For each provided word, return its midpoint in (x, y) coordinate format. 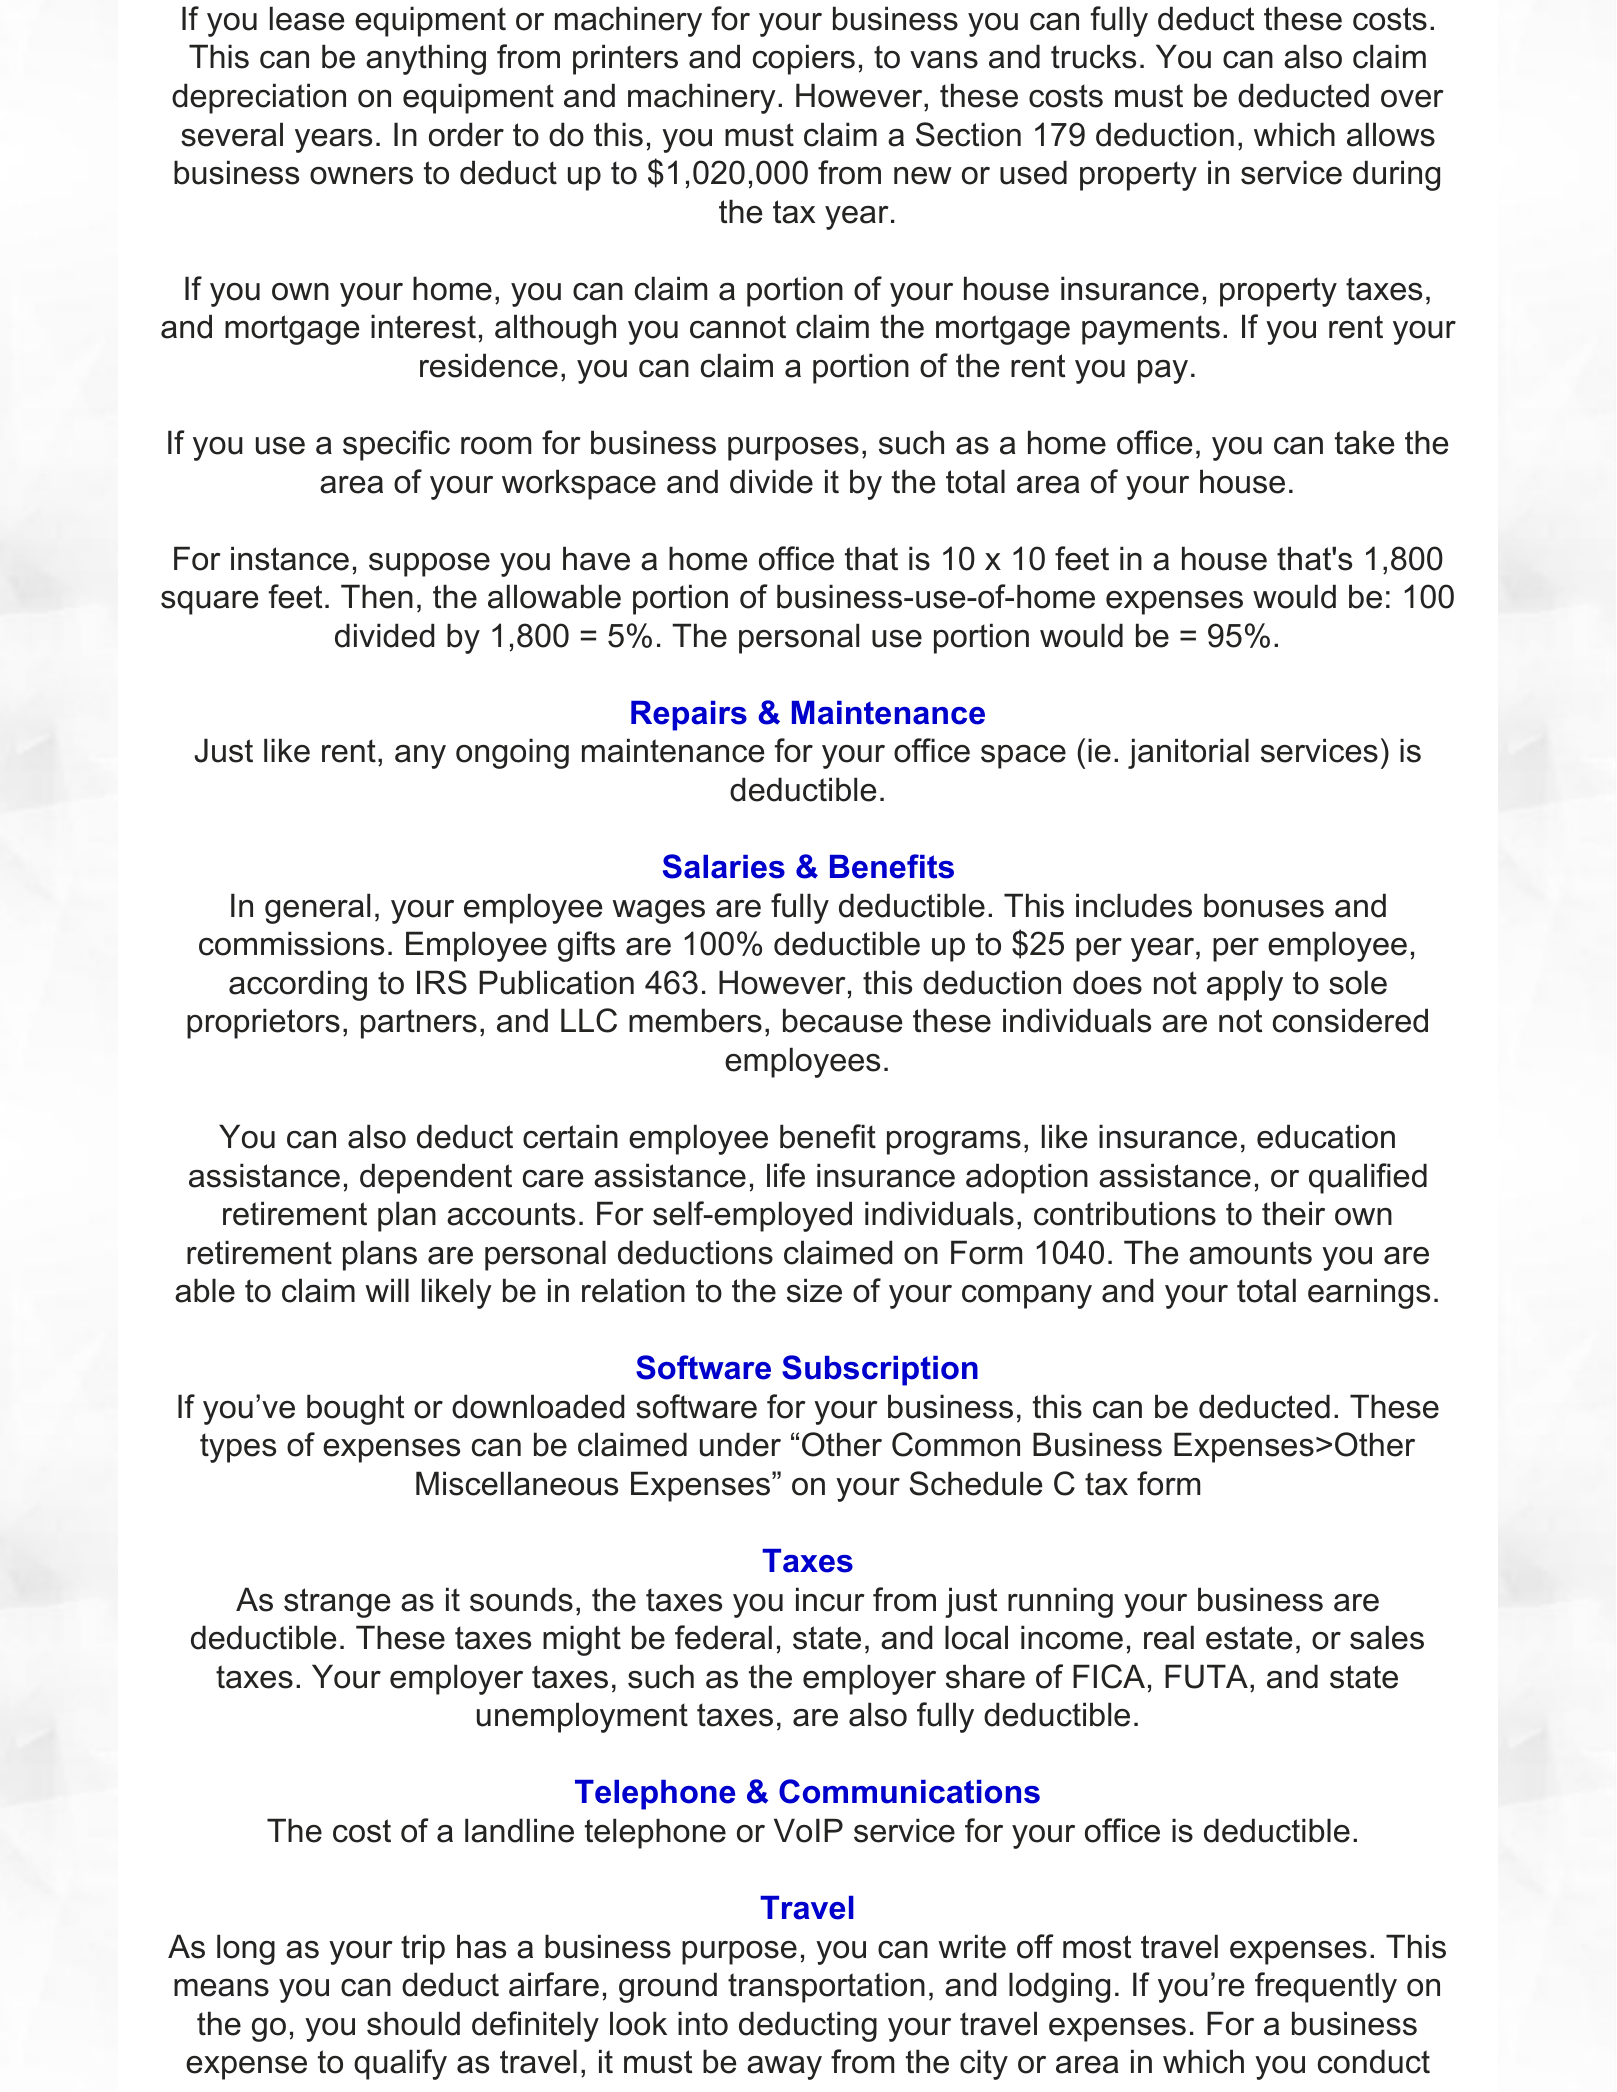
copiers (804, 59)
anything (426, 59)
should (413, 2023)
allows (1391, 134)
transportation (826, 1987)
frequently (1326, 1987)
